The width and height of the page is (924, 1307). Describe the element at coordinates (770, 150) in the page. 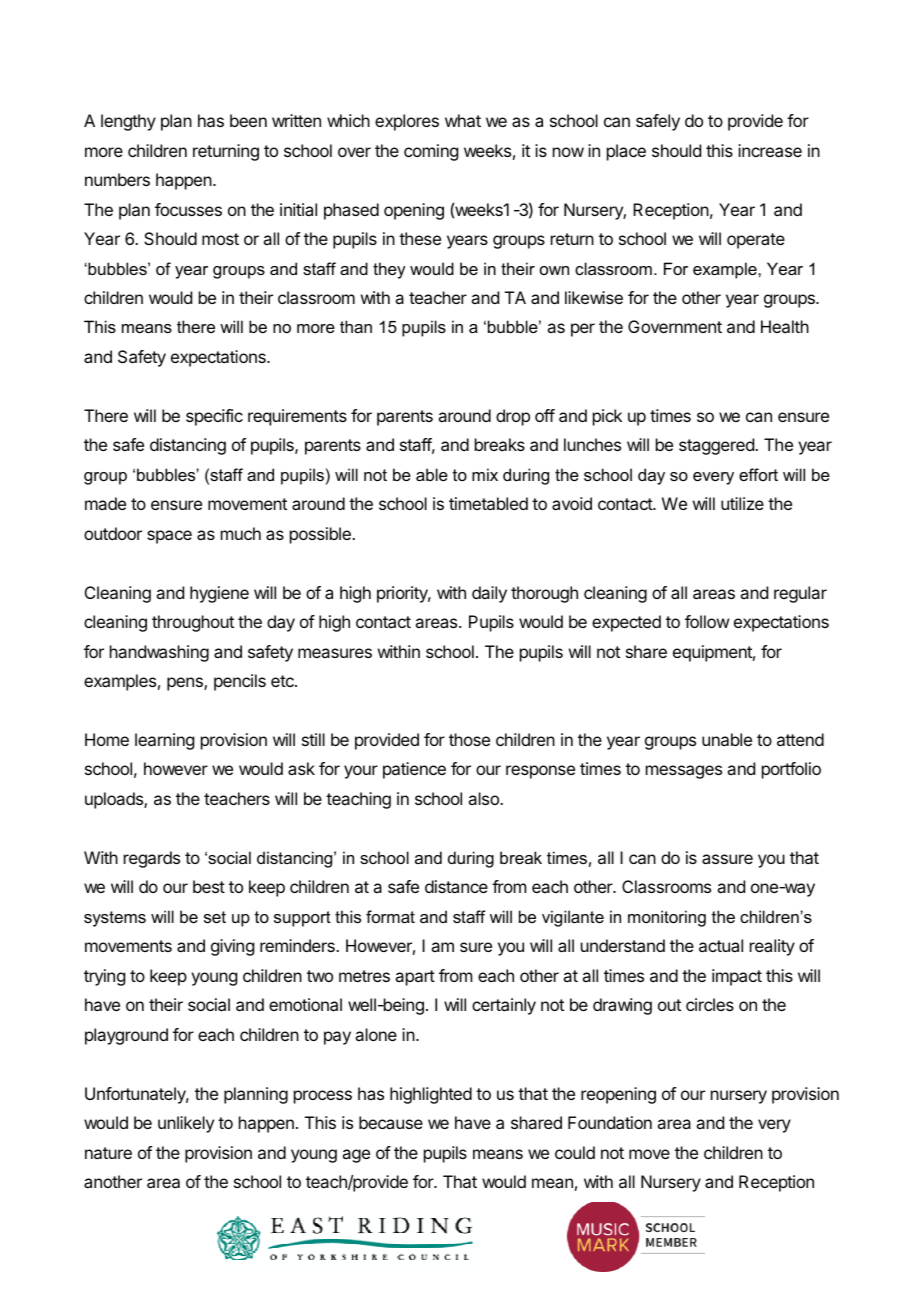

I see `increase` at that location.
